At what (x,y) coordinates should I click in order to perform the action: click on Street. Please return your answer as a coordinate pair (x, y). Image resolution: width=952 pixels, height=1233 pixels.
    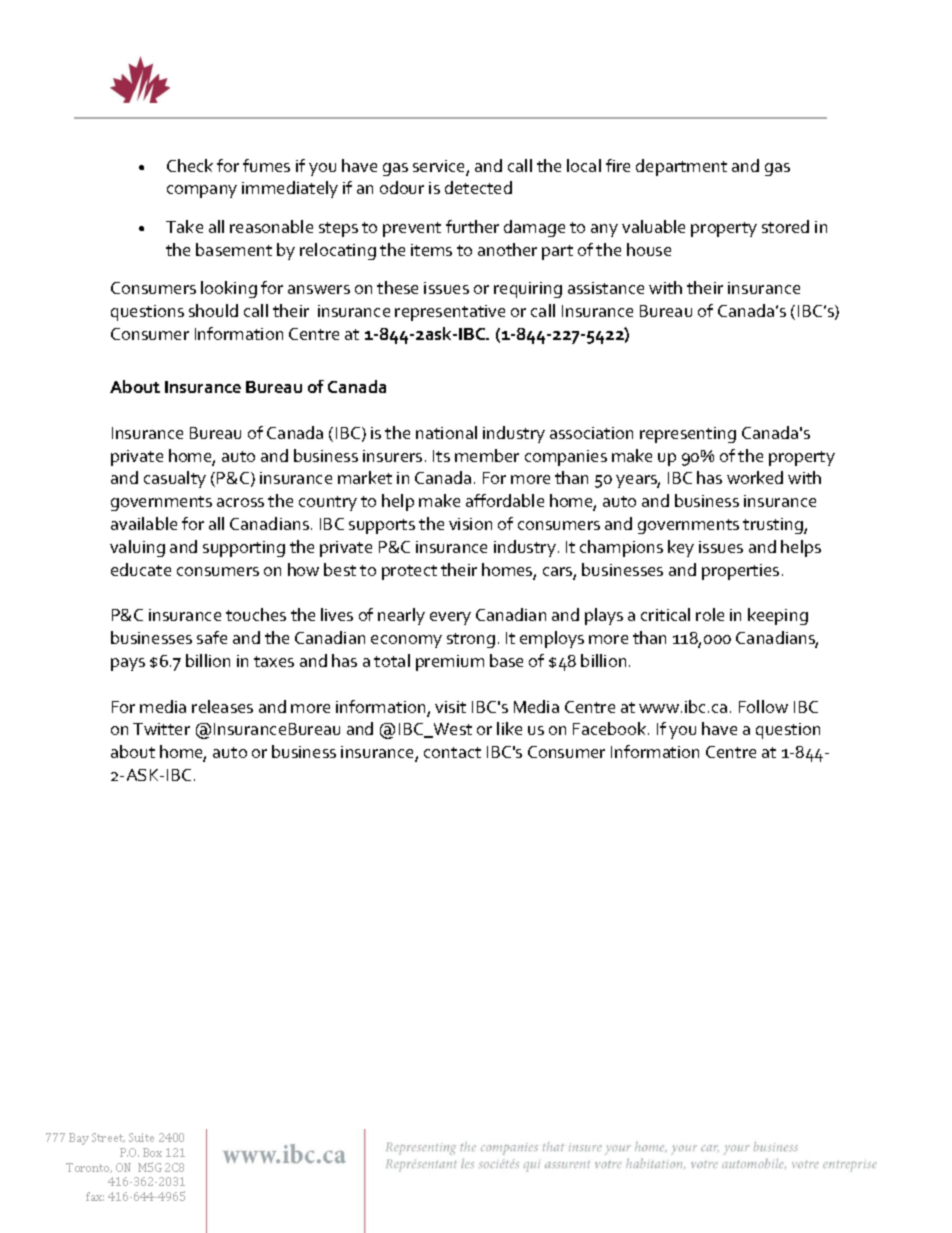
    Looking at the image, I should click on (108, 1138).
